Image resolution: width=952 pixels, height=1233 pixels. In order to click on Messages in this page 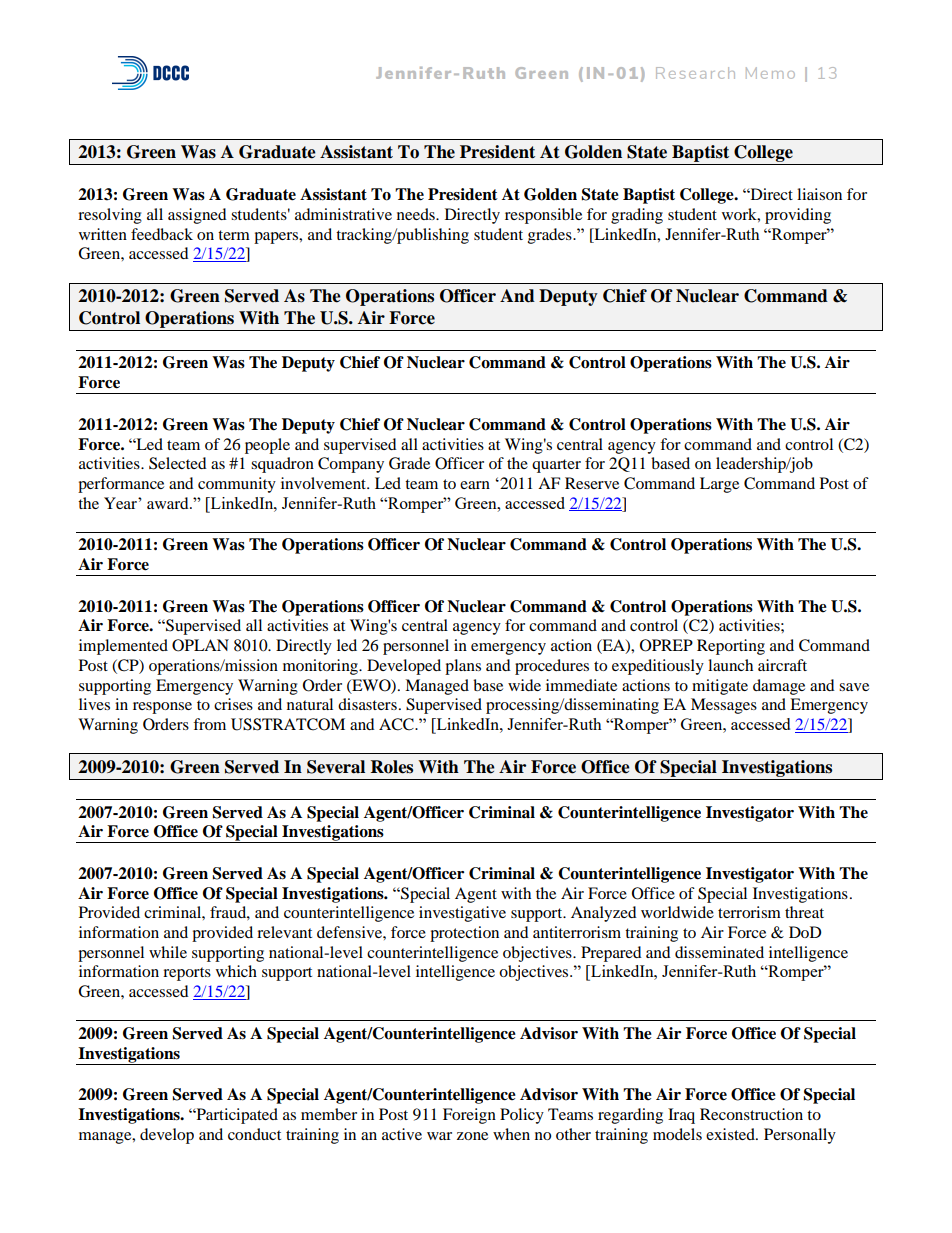, I will do `click(724, 706)`.
